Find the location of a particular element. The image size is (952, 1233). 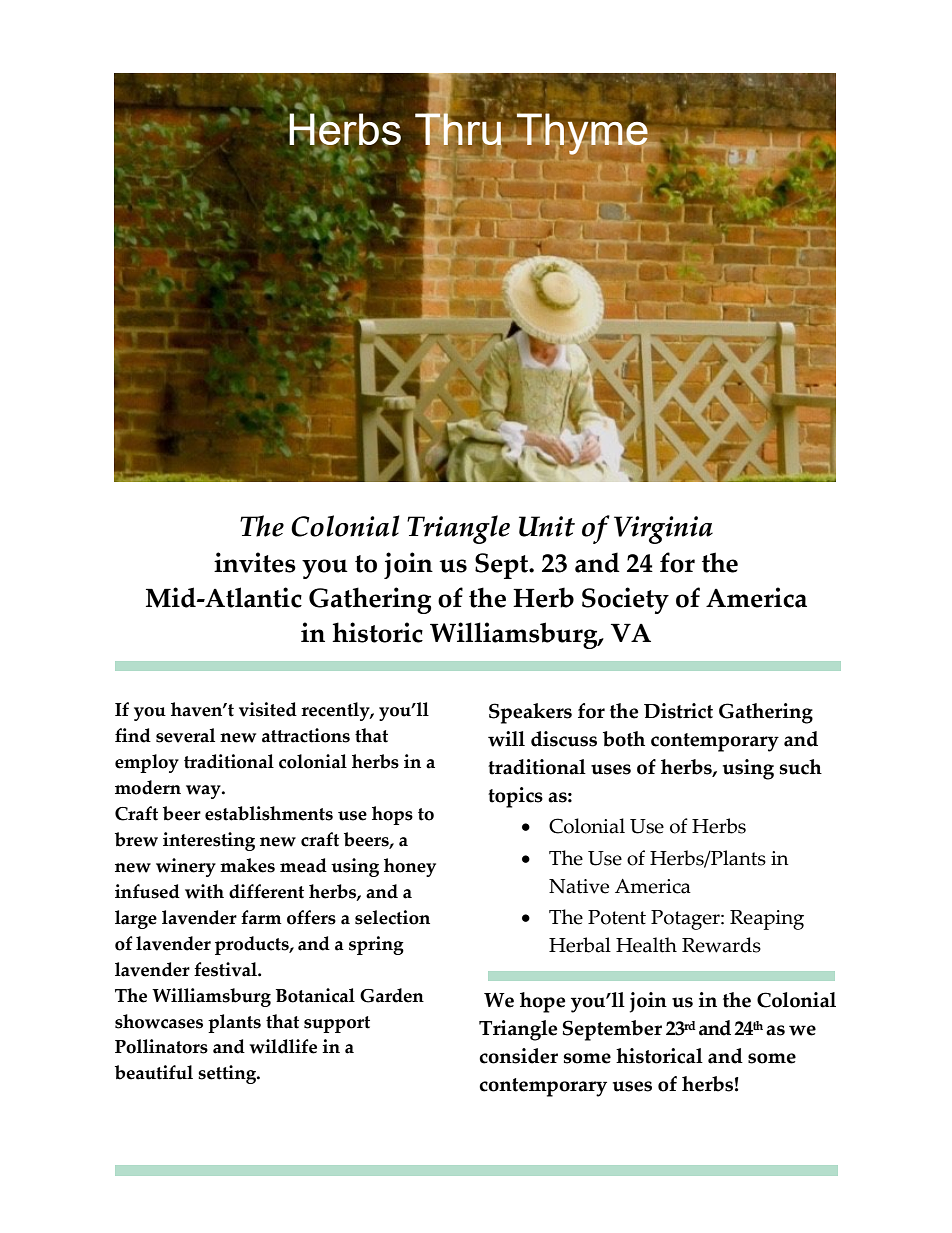

Speakers is located at coordinates (530, 713).
